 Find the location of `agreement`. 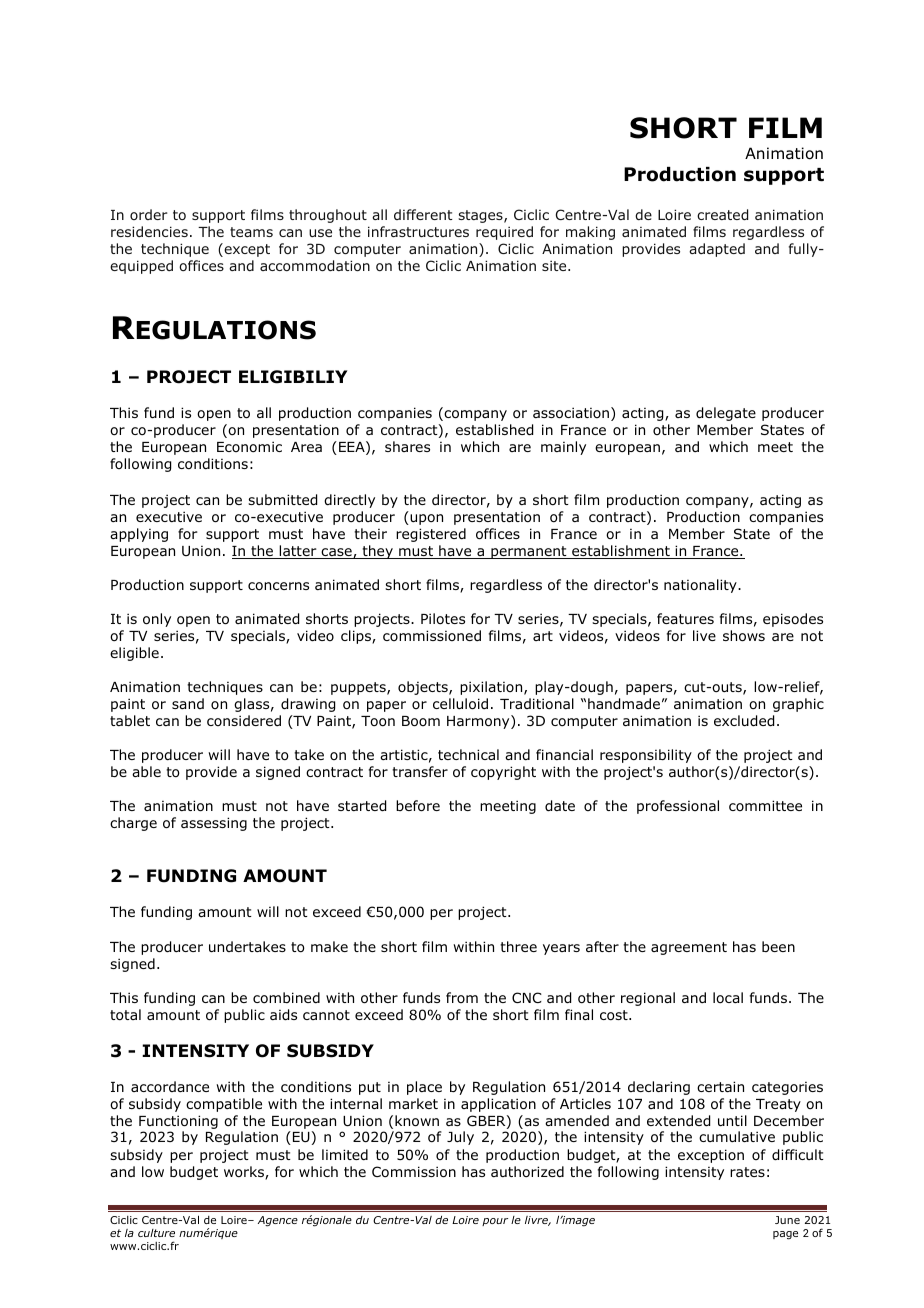

agreement is located at coordinates (689, 948).
